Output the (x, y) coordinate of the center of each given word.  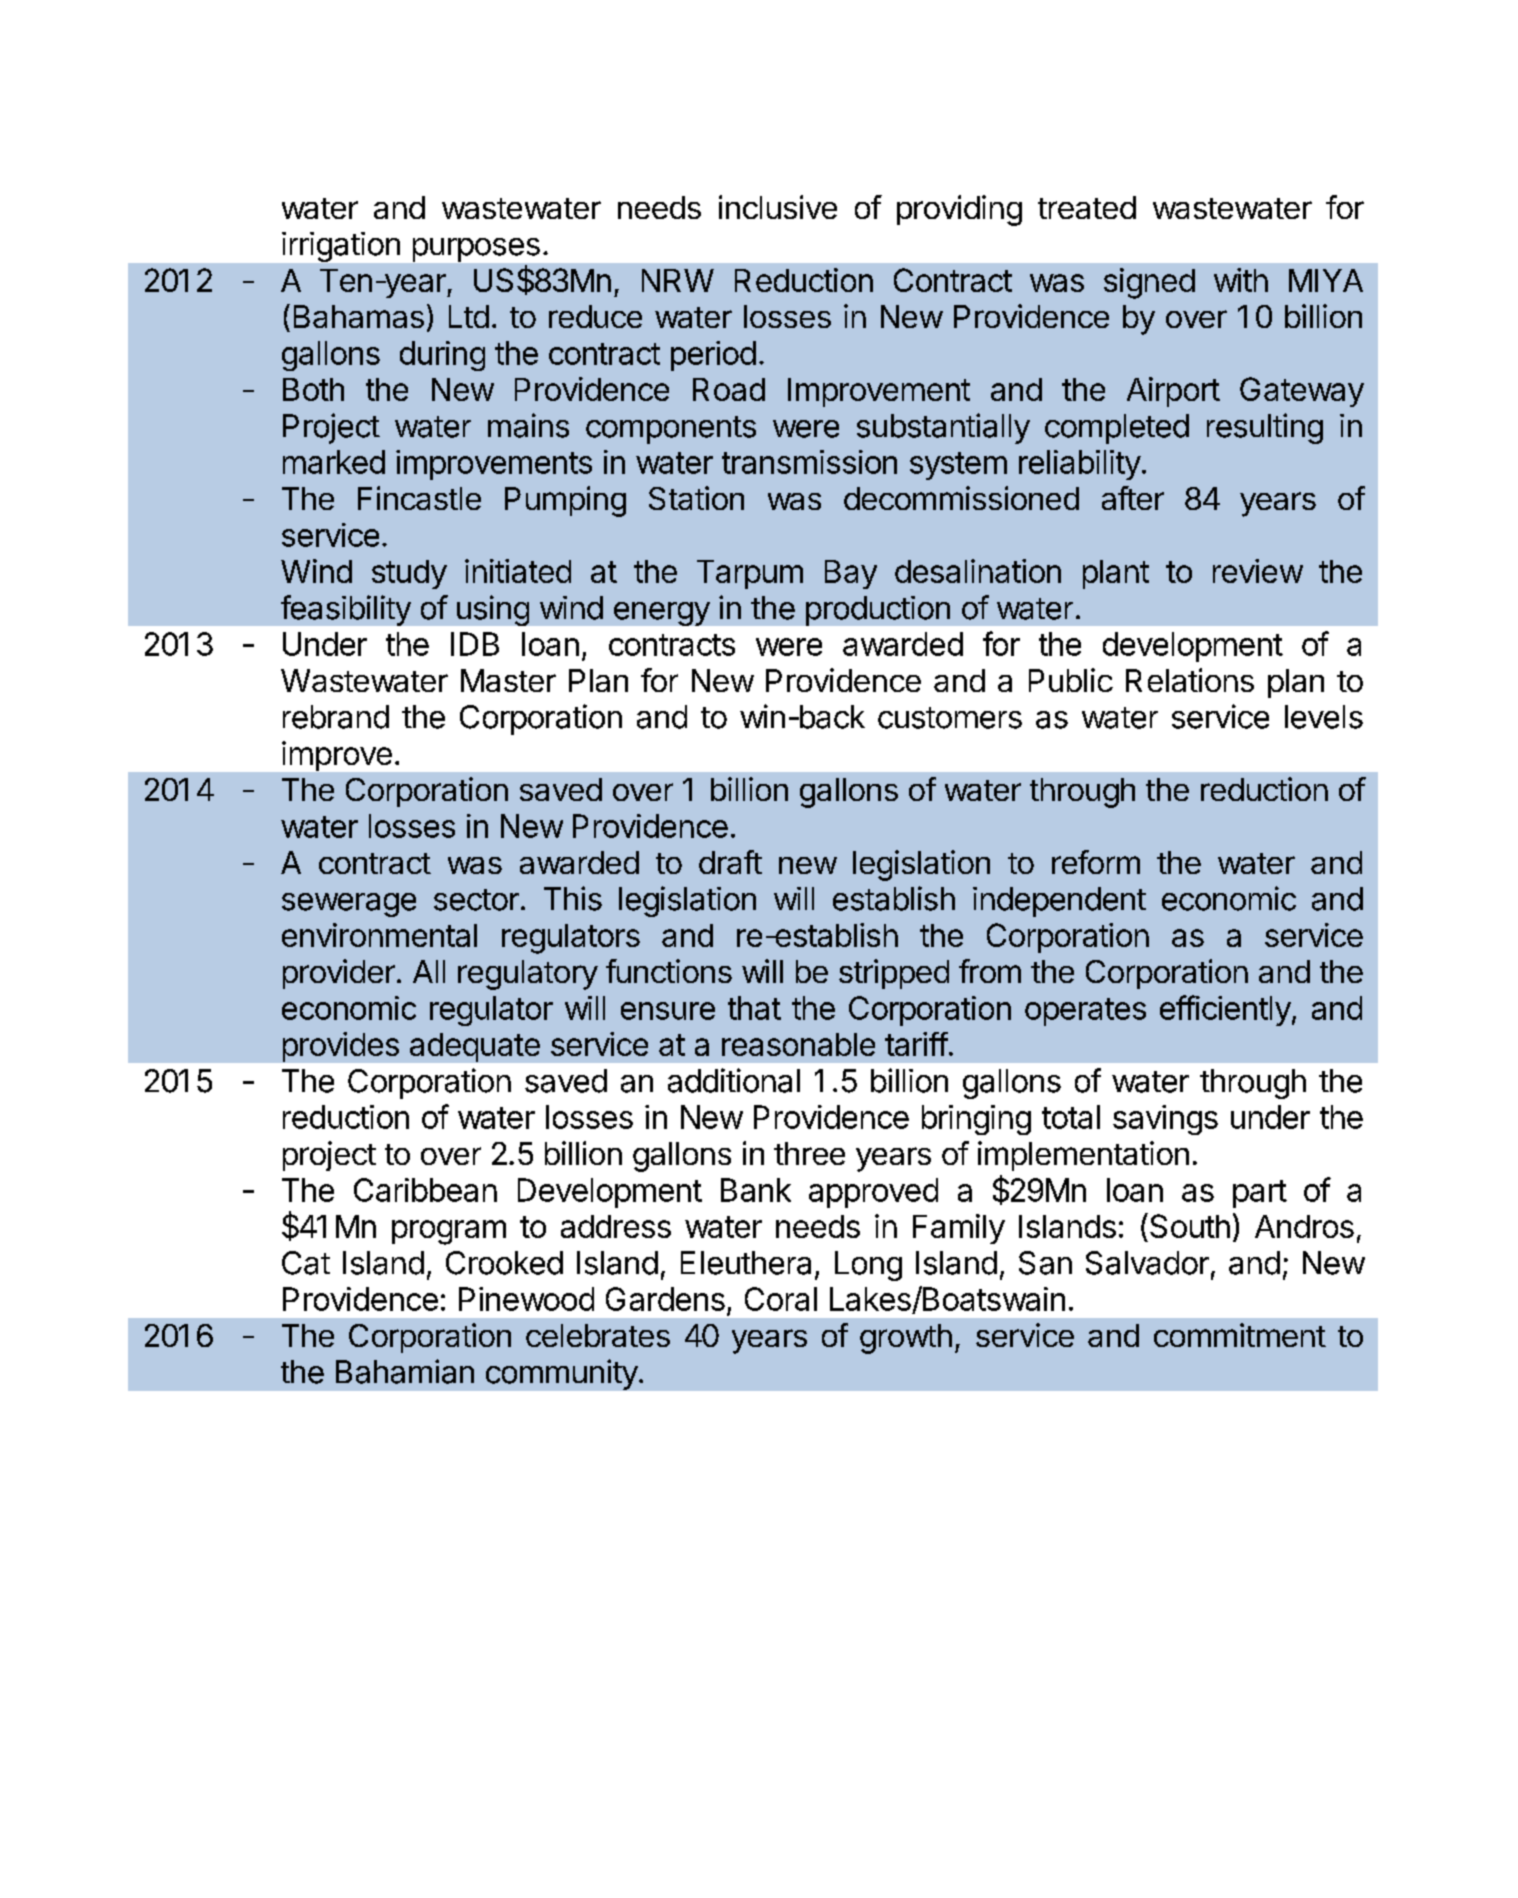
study (409, 574)
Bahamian (405, 1371)
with (1241, 280)
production (878, 611)
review (1258, 571)
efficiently (1225, 1010)
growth (906, 1339)
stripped (894, 974)
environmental (379, 935)
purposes (476, 250)
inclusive (778, 207)
